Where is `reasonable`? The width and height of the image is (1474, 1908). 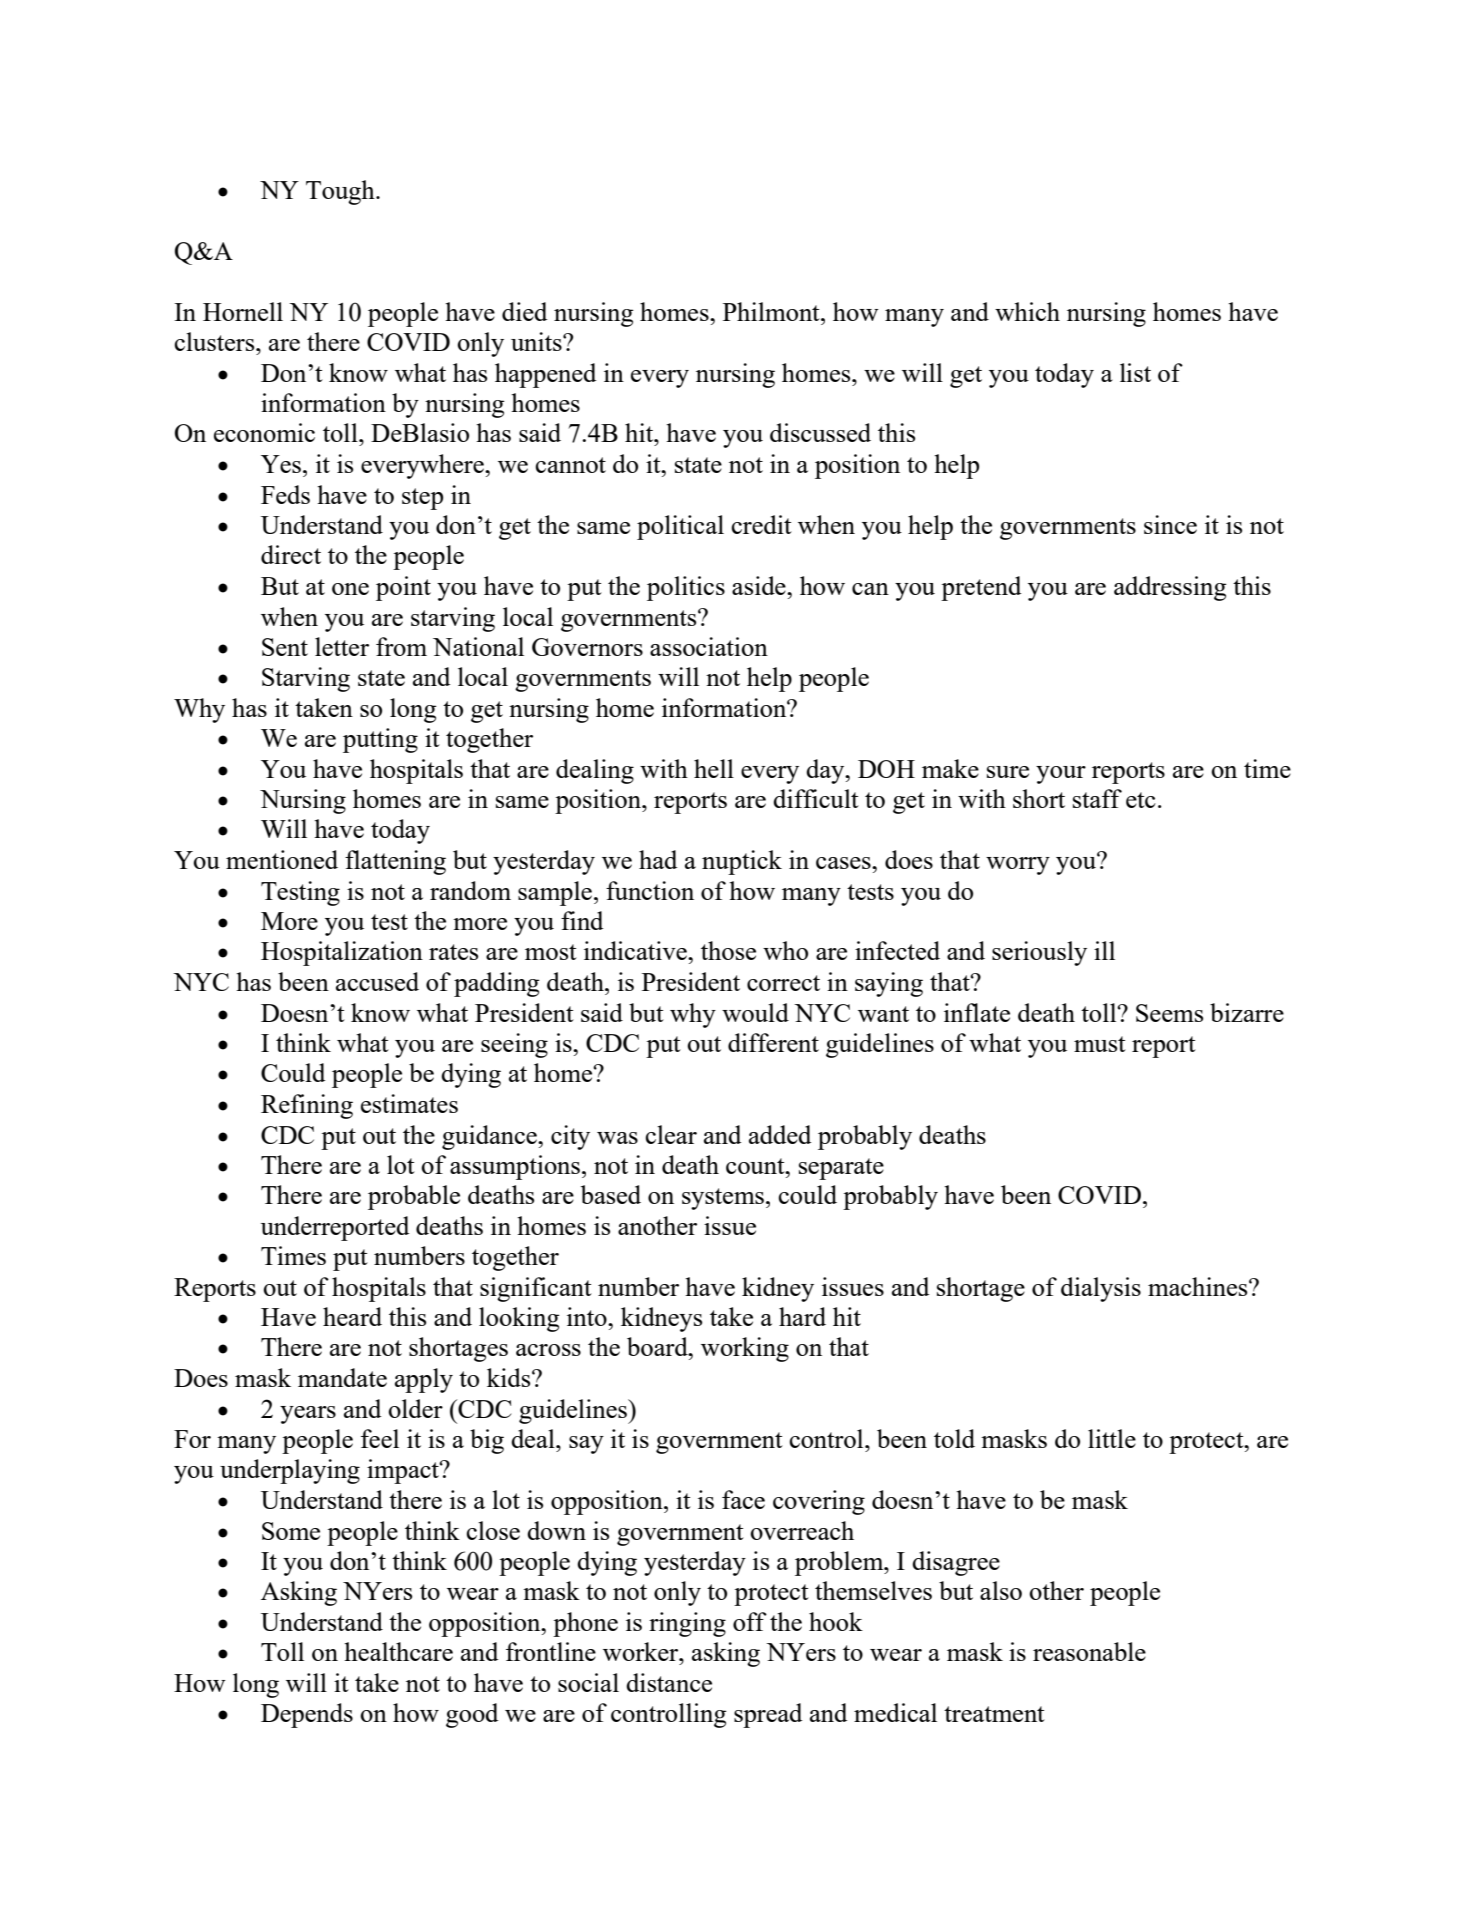 reasonable is located at coordinates (1089, 1651).
